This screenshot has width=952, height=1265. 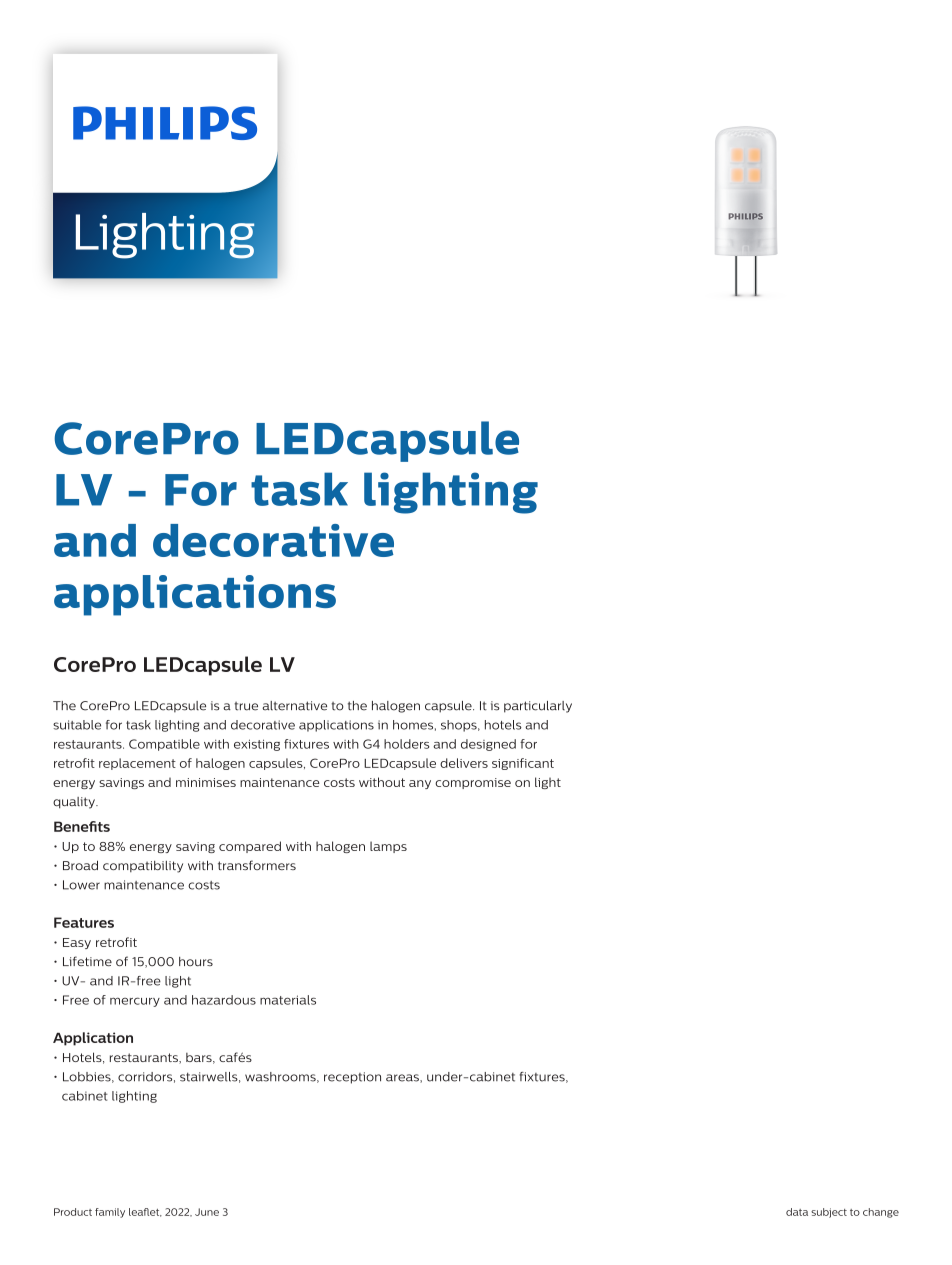 What do you see at coordinates (135, 1002) in the screenshot?
I see `mercury` at bounding box center [135, 1002].
